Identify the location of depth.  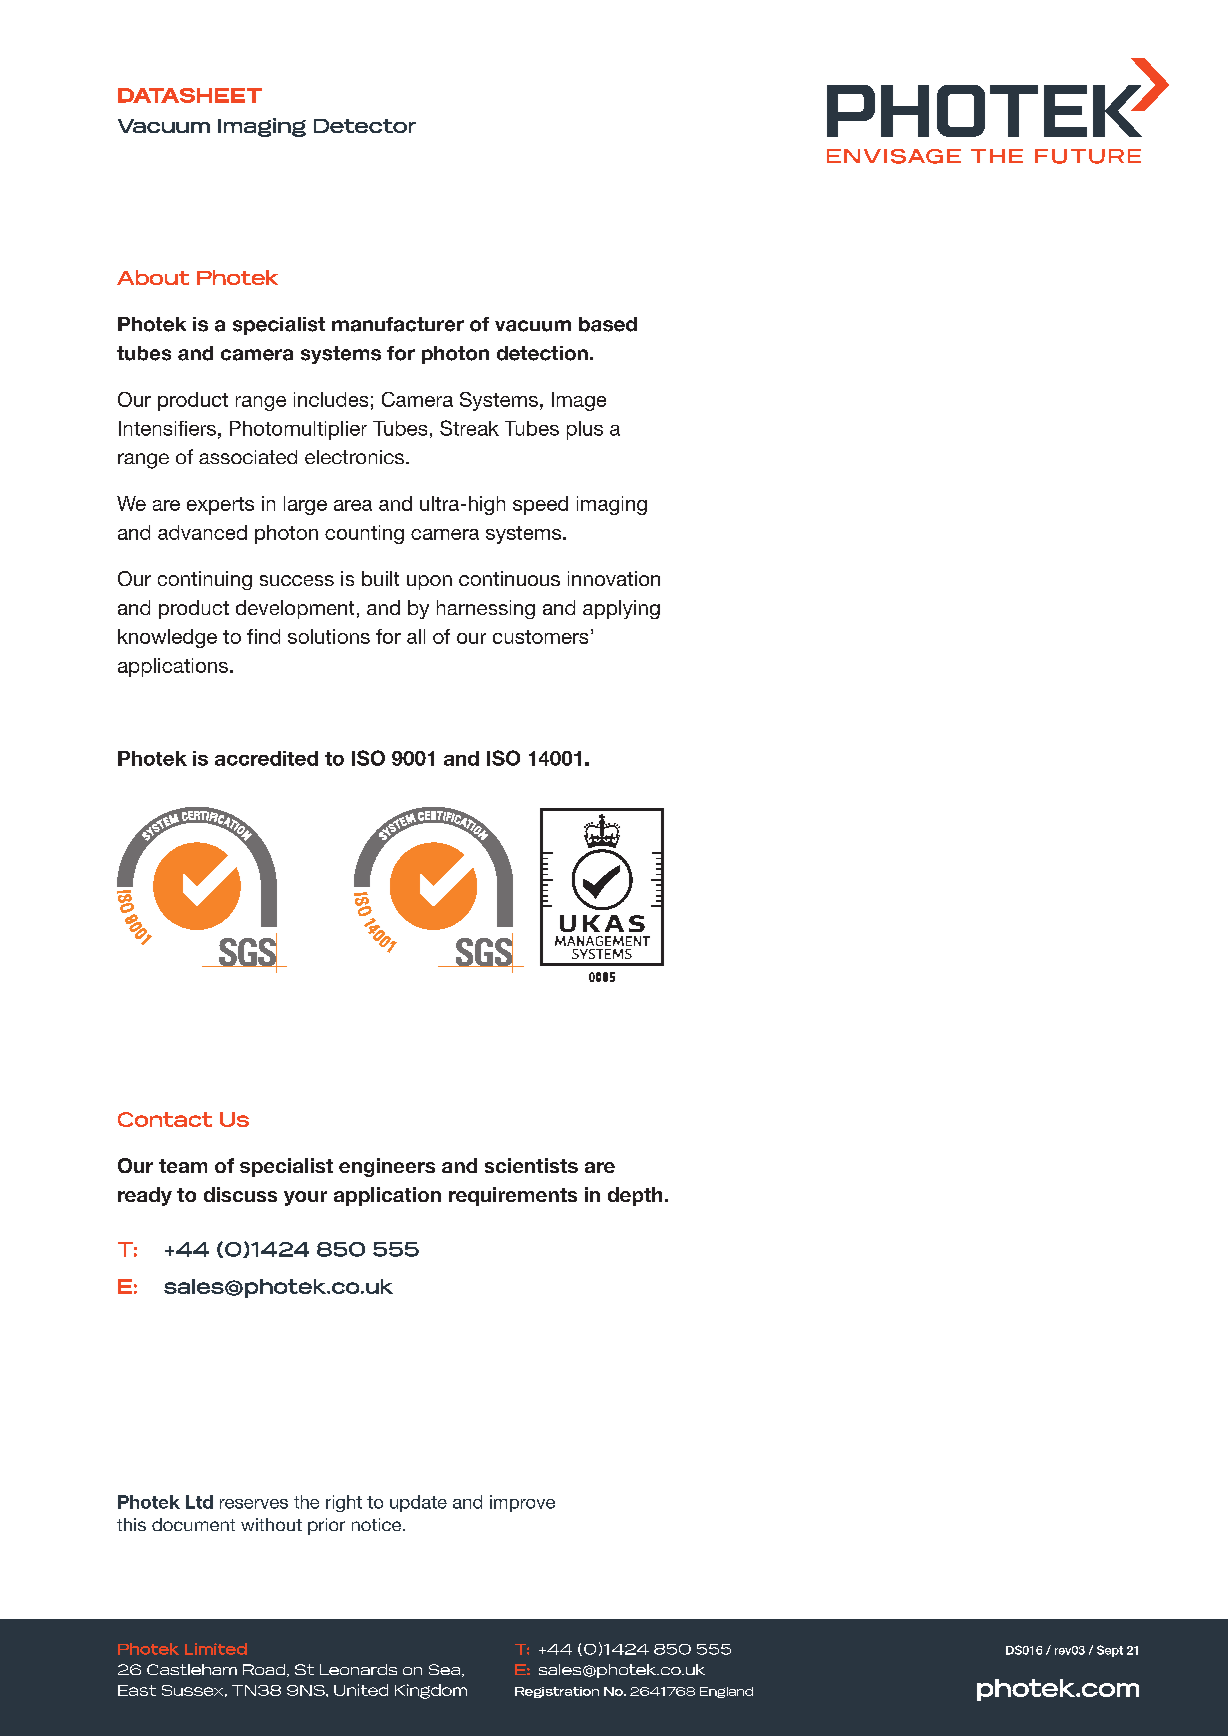
(635, 1196).
